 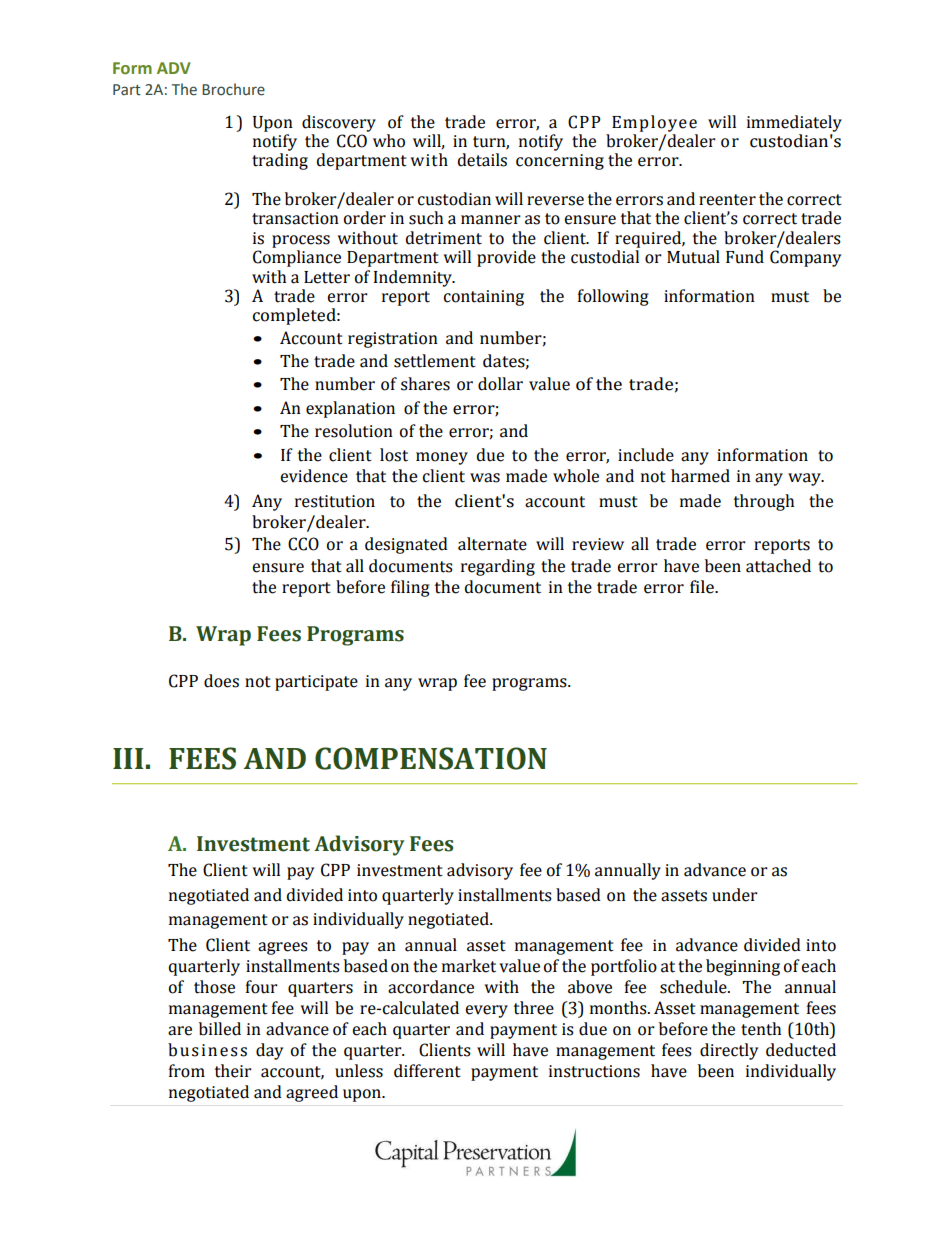 I want to click on from, so click(x=187, y=1071).
